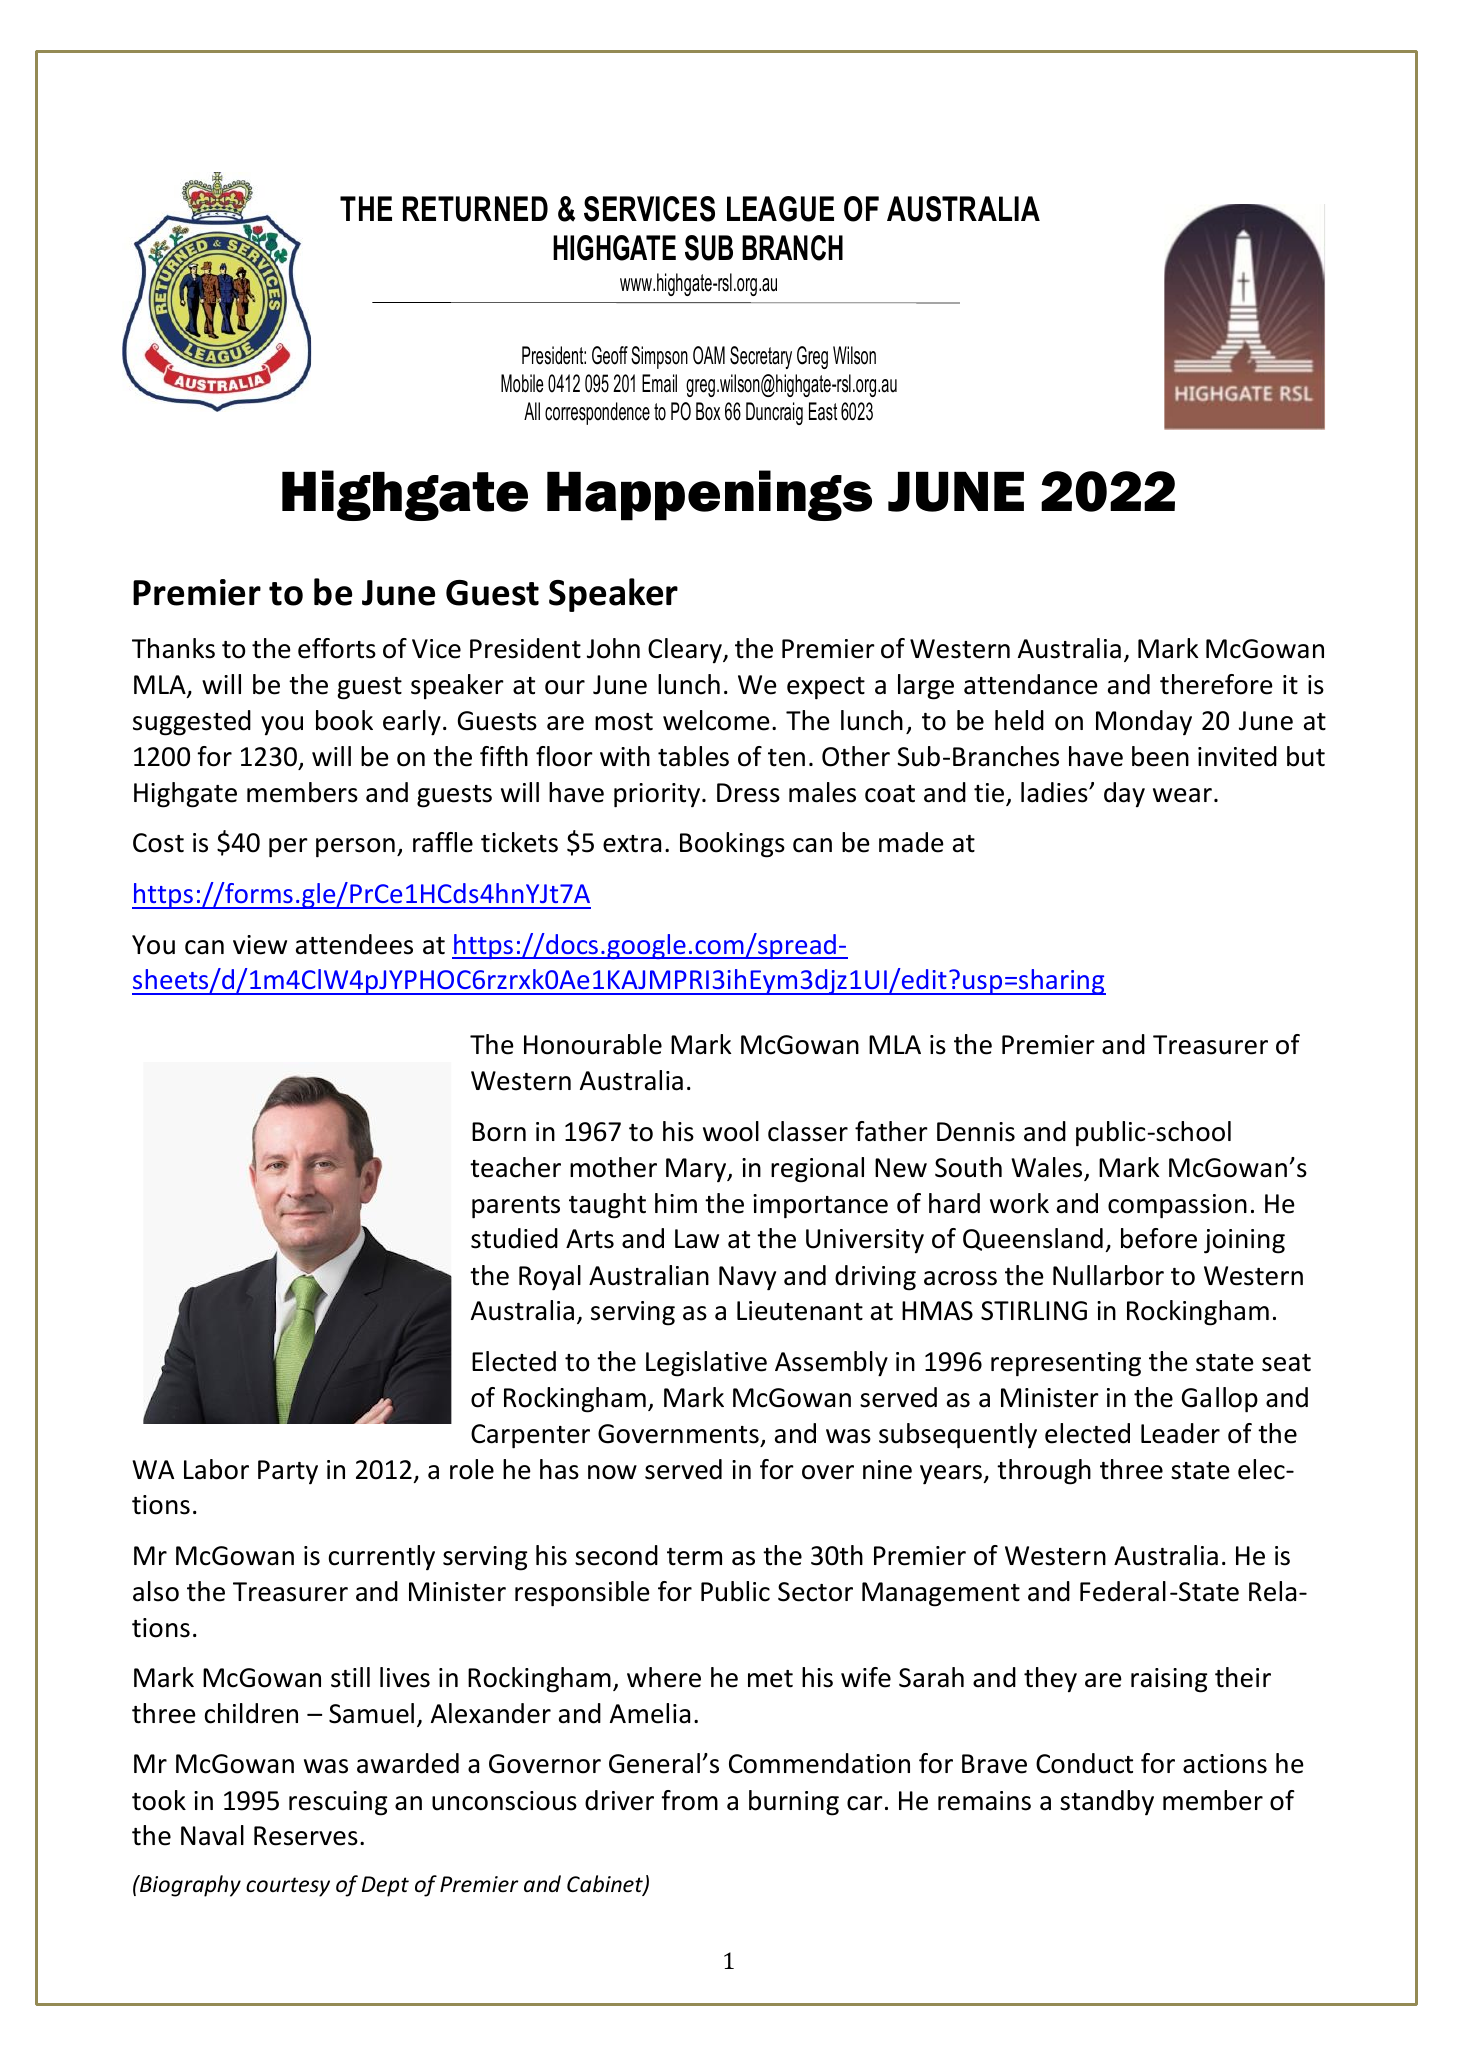 This page has width=1458, height=2061. What do you see at coordinates (823, 411) in the page?
I see `East` at bounding box center [823, 411].
